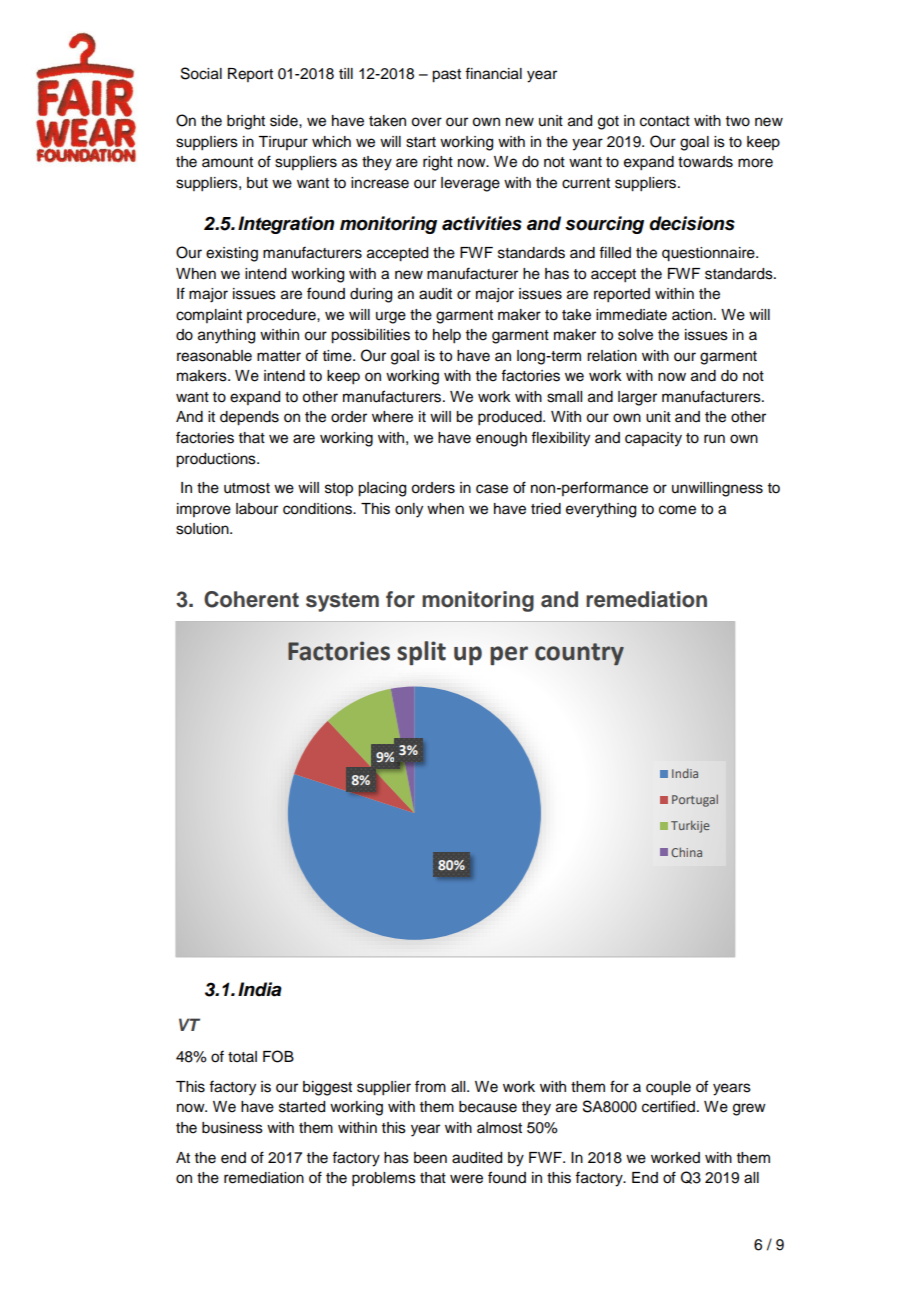 The width and height of the page is (924, 1308). Describe the element at coordinates (695, 800) in the page. I see `Portugal` at that location.
